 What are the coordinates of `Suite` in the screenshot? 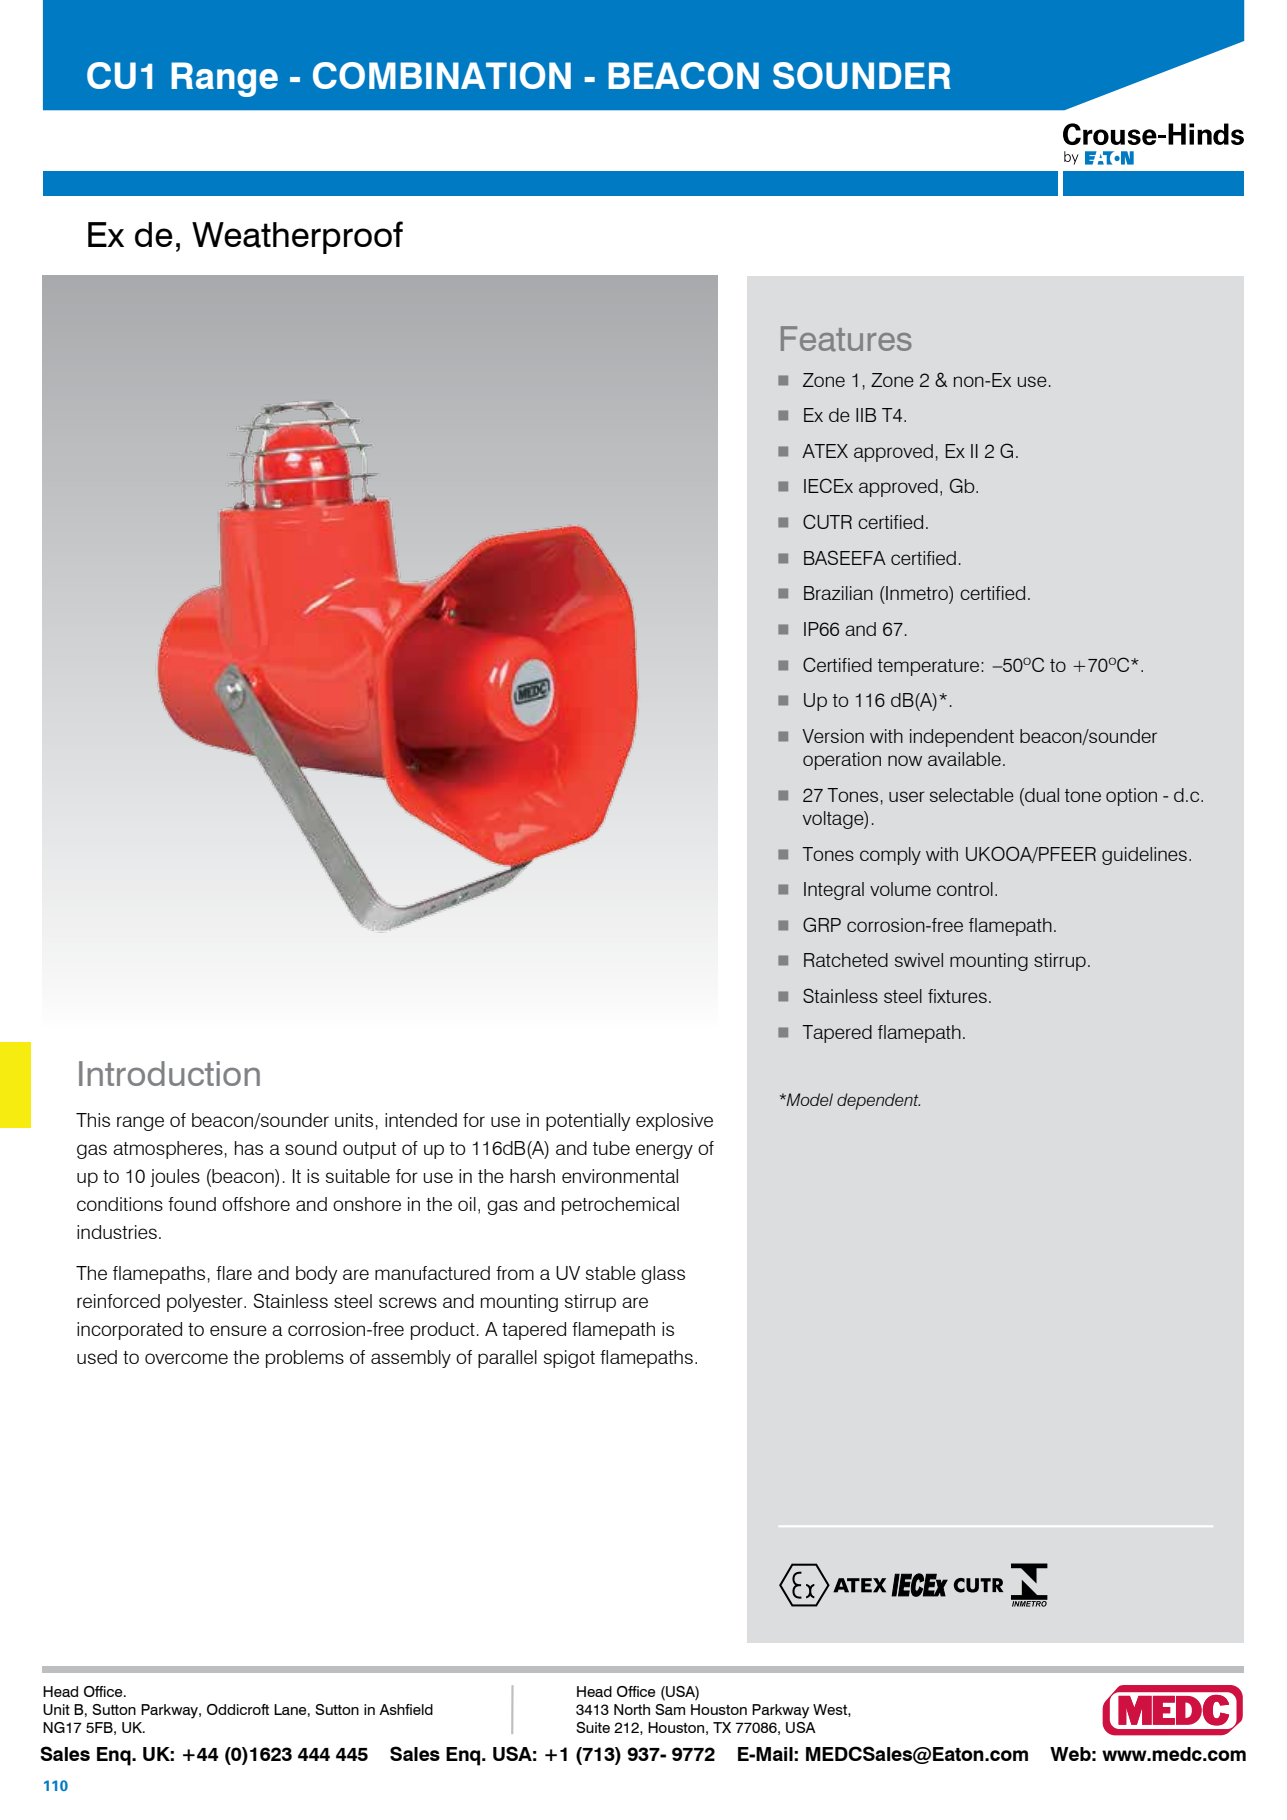 It's located at (593, 1727).
